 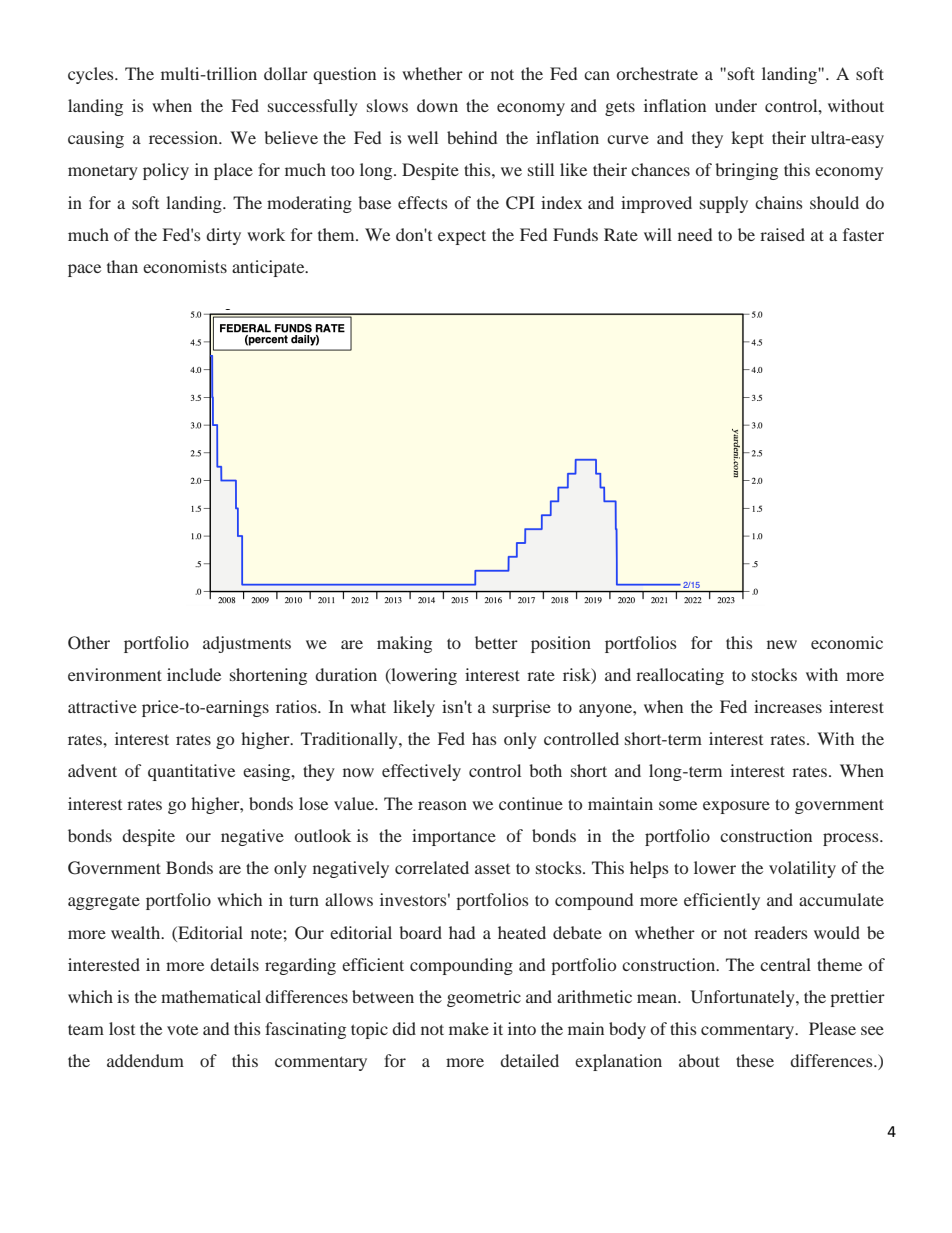 I want to click on better, so click(x=496, y=642).
